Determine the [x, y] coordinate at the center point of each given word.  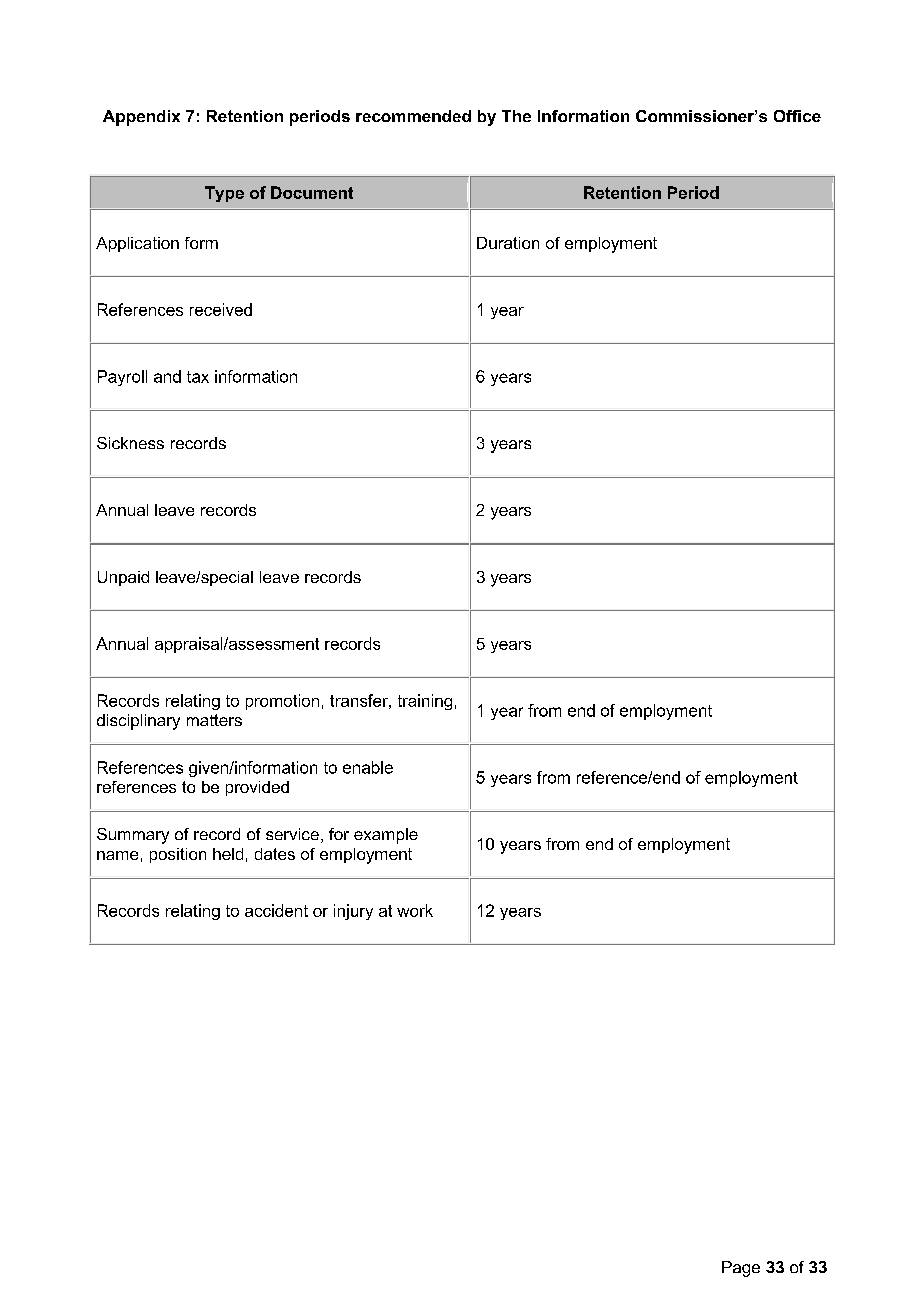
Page [741, 1269]
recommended [413, 116]
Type [224, 194]
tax [198, 377]
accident [276, 910]
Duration [508, 243]
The [516, 116]
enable [368, 767]
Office [797, 116]
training [425, 702]
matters [214, 720]
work [415, 910]
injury [353, 912]
